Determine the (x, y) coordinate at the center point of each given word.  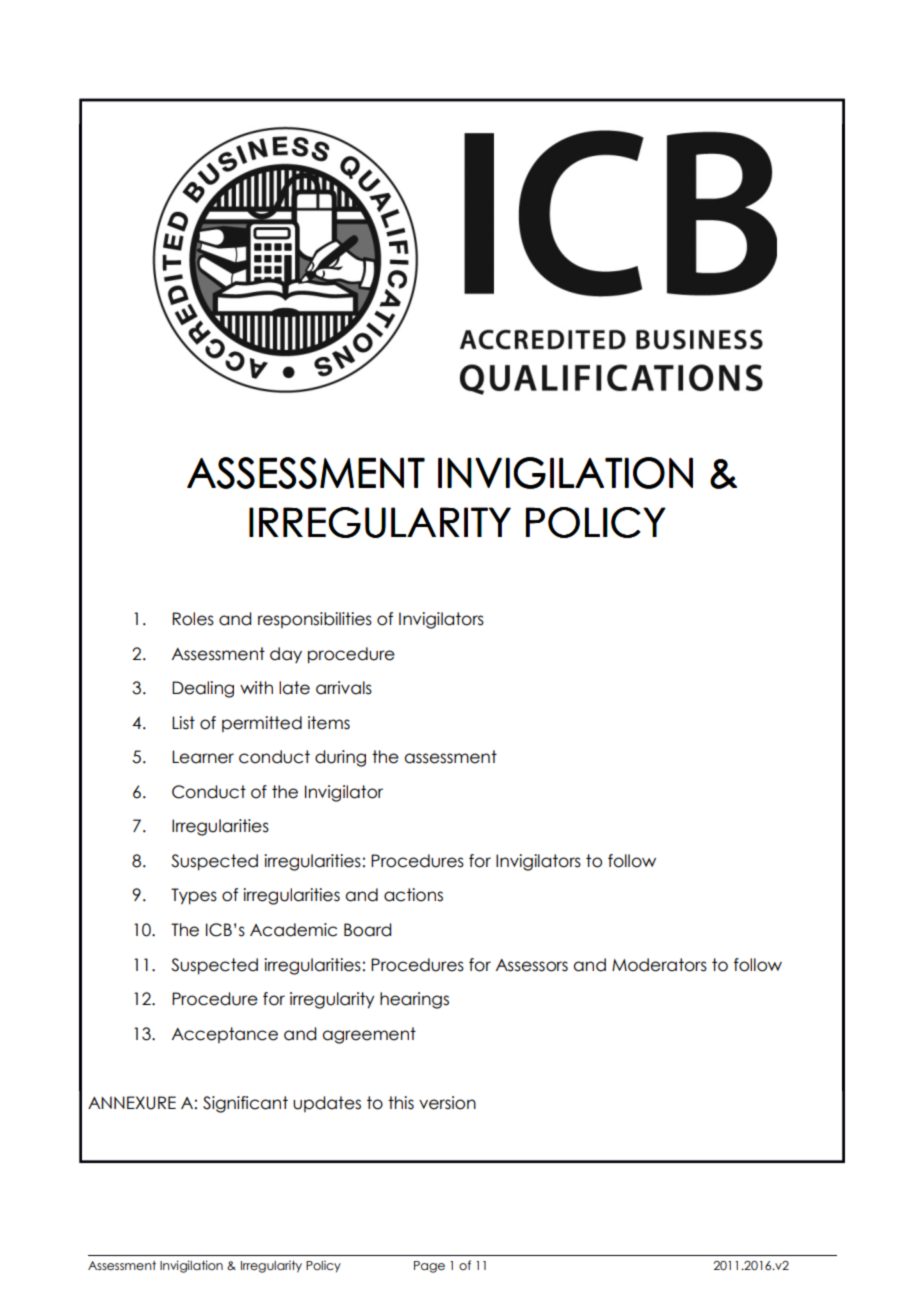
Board (367, 930)
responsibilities (315, 620)
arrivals (344, 688)
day (286, 655)
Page (429, 1267)
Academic (293, 930)
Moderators (659, 965)
